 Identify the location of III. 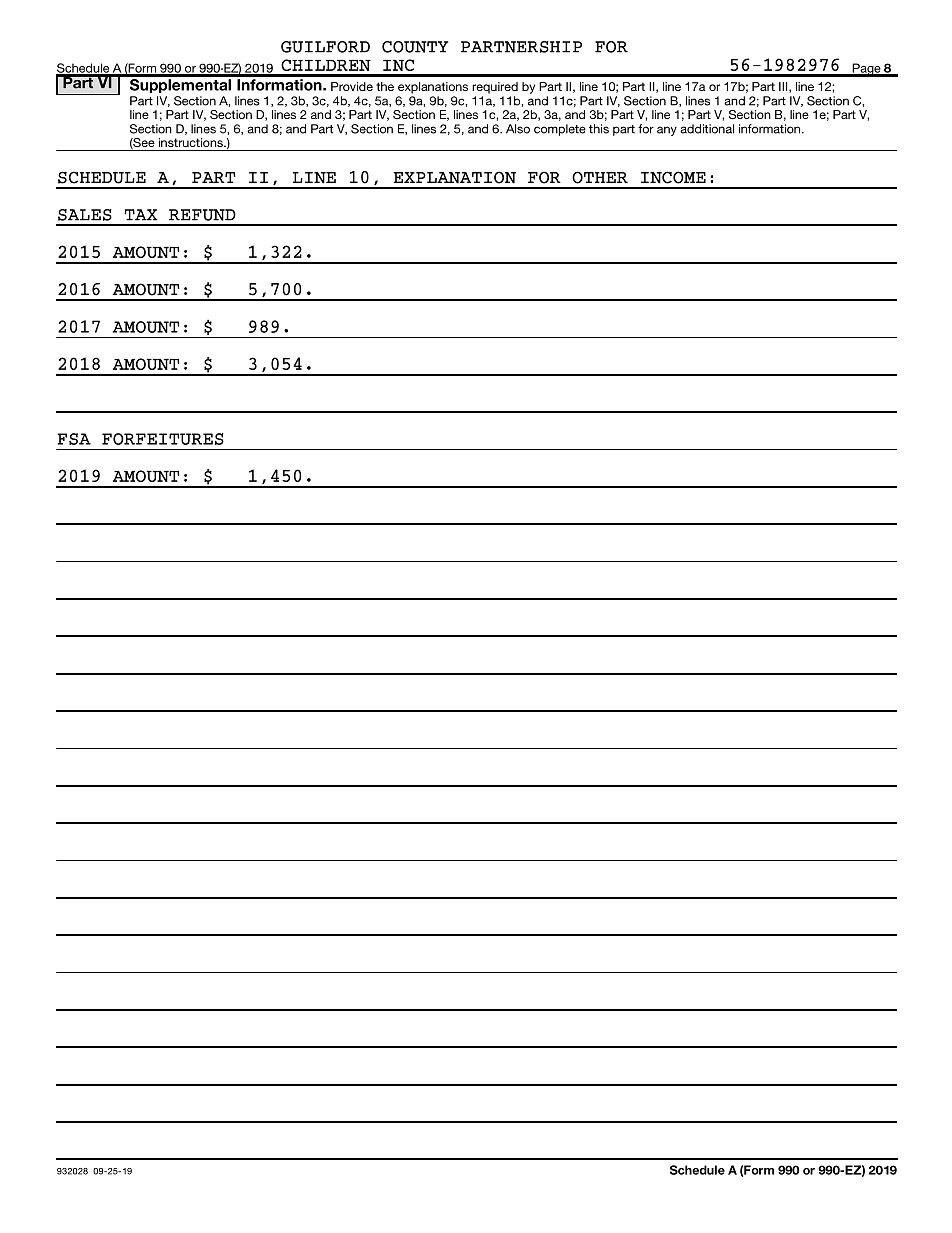
(784, 87).
